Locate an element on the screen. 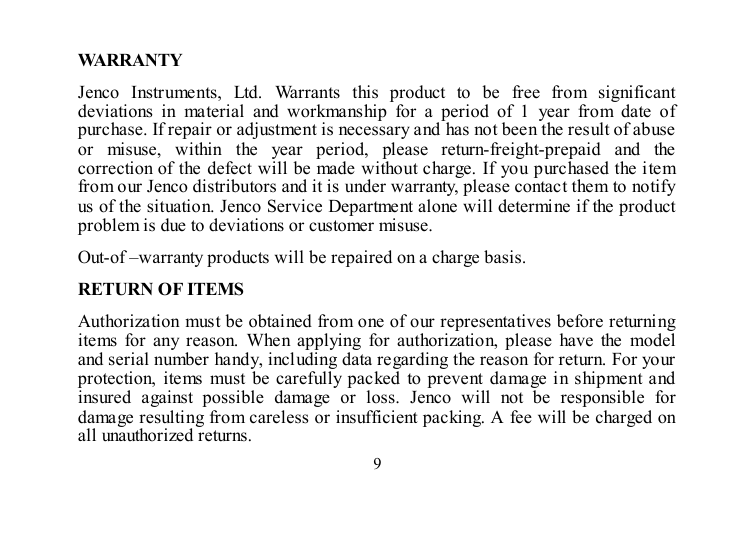 Image resolution: width=754 pixels, height=547 pixels. significant is located at coordinates (638, 95).
